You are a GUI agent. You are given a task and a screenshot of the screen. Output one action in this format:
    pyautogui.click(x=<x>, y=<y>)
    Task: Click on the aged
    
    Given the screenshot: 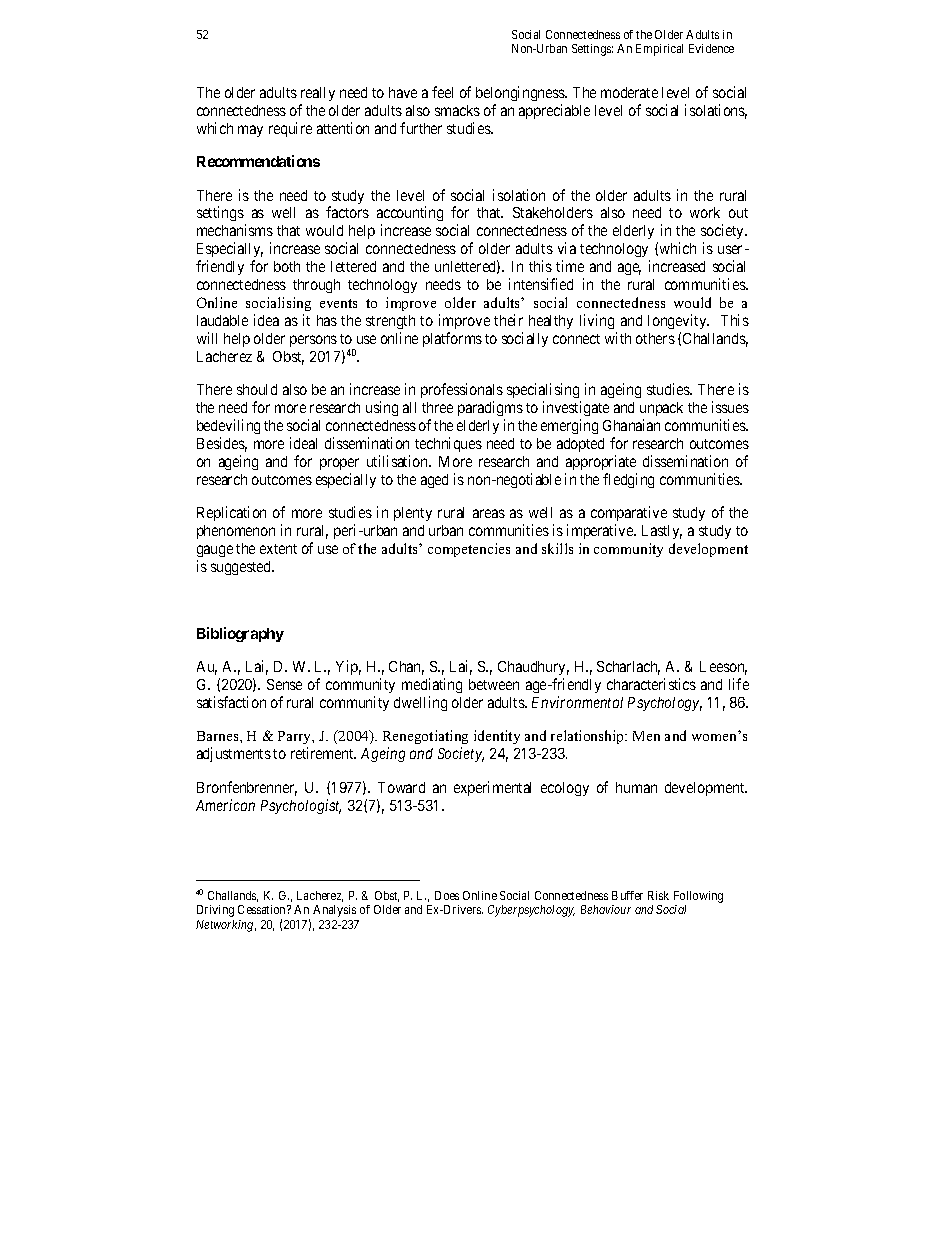 What is the action you would take?
    pyautogui.click(x=434, y=481)
